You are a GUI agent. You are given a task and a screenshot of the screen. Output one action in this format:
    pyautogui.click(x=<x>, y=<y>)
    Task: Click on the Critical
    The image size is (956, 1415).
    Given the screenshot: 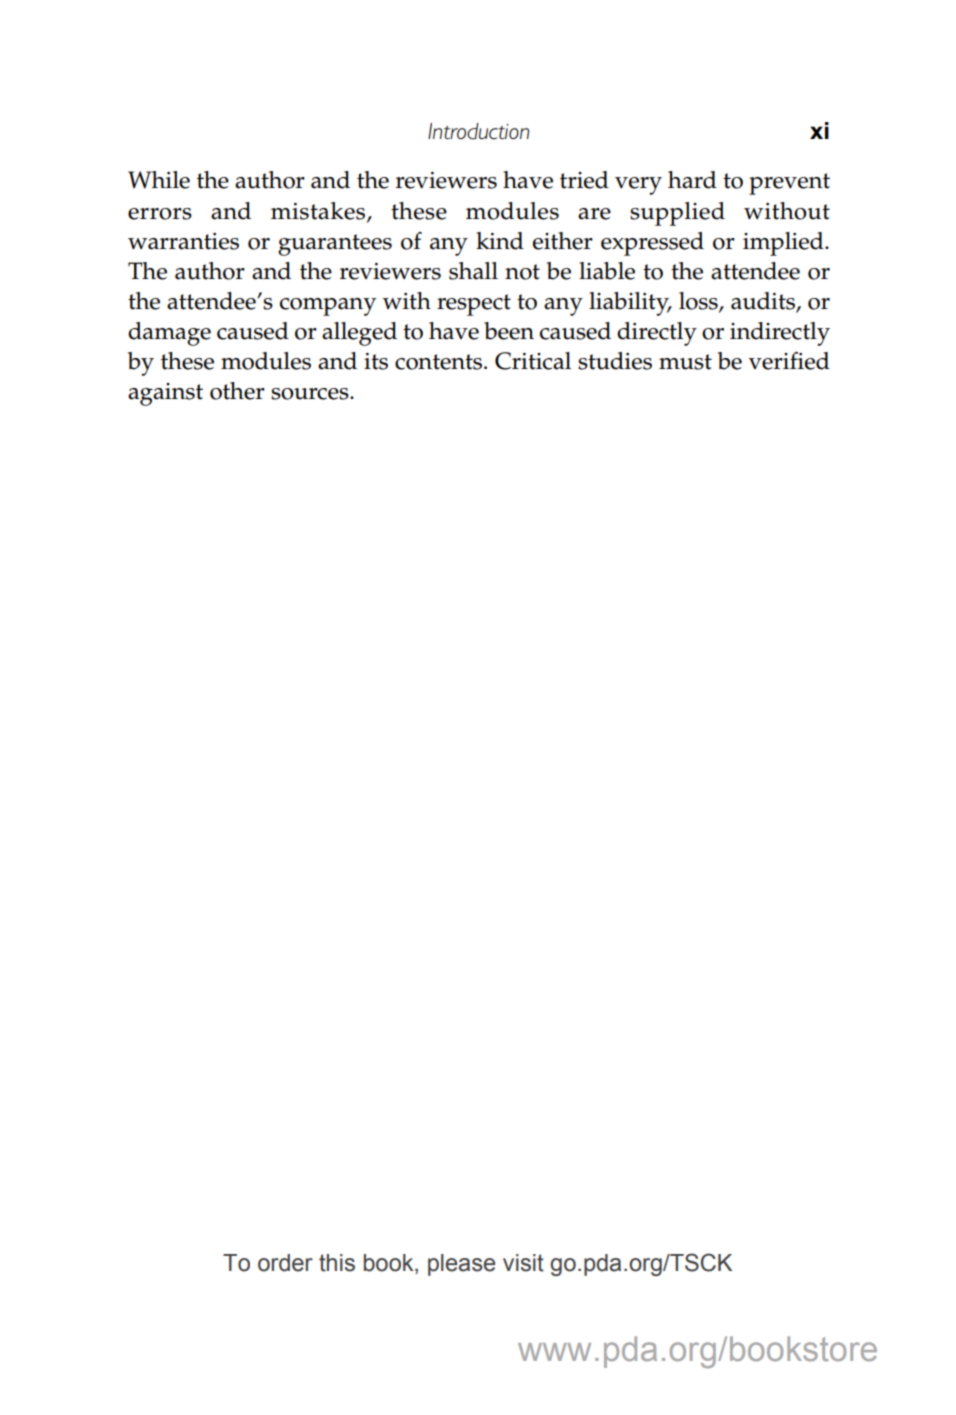 What is the action you would take?
    pyautogui.click(x=533, y=361)
